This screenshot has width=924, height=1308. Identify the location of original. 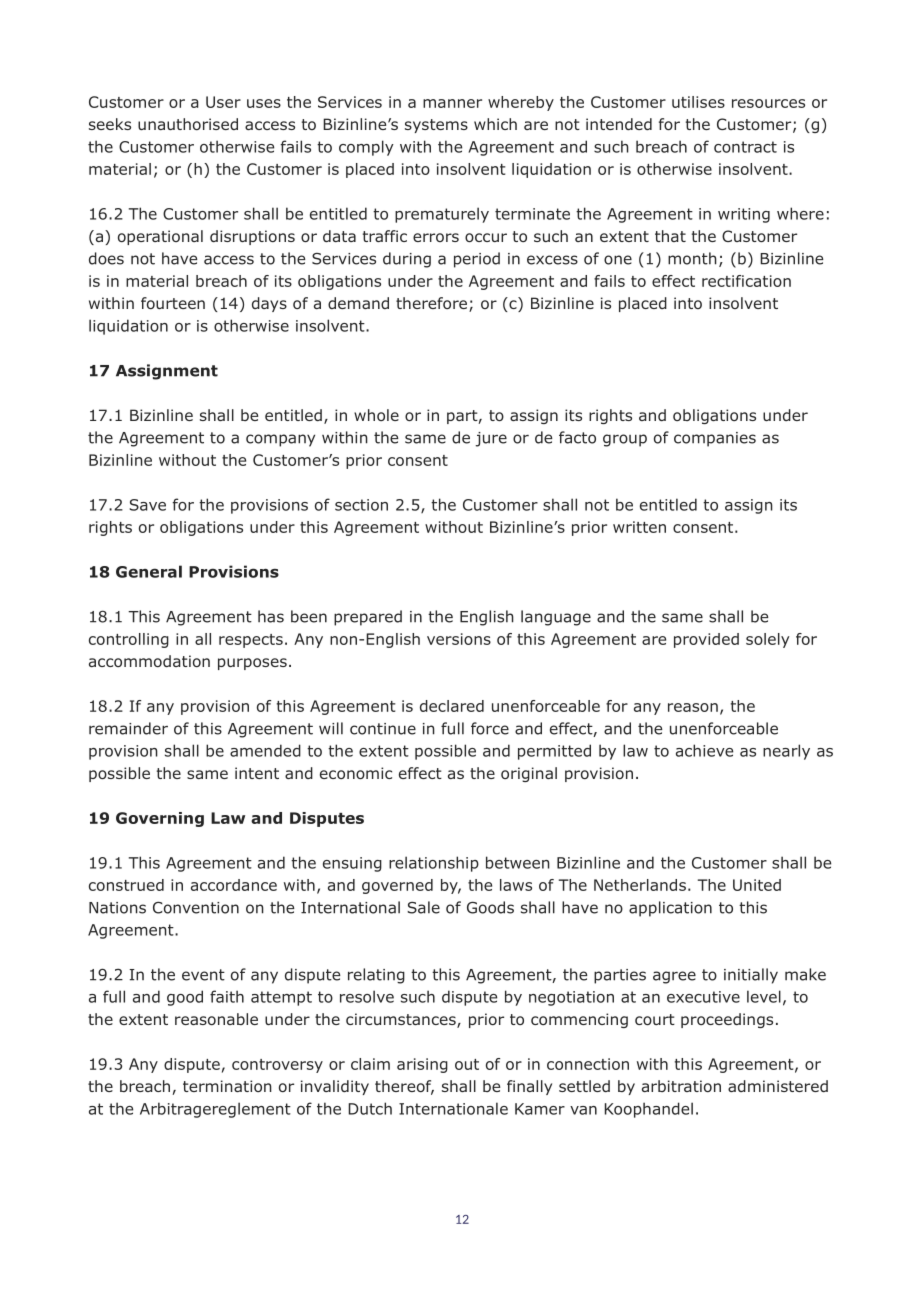
(529, 774).
